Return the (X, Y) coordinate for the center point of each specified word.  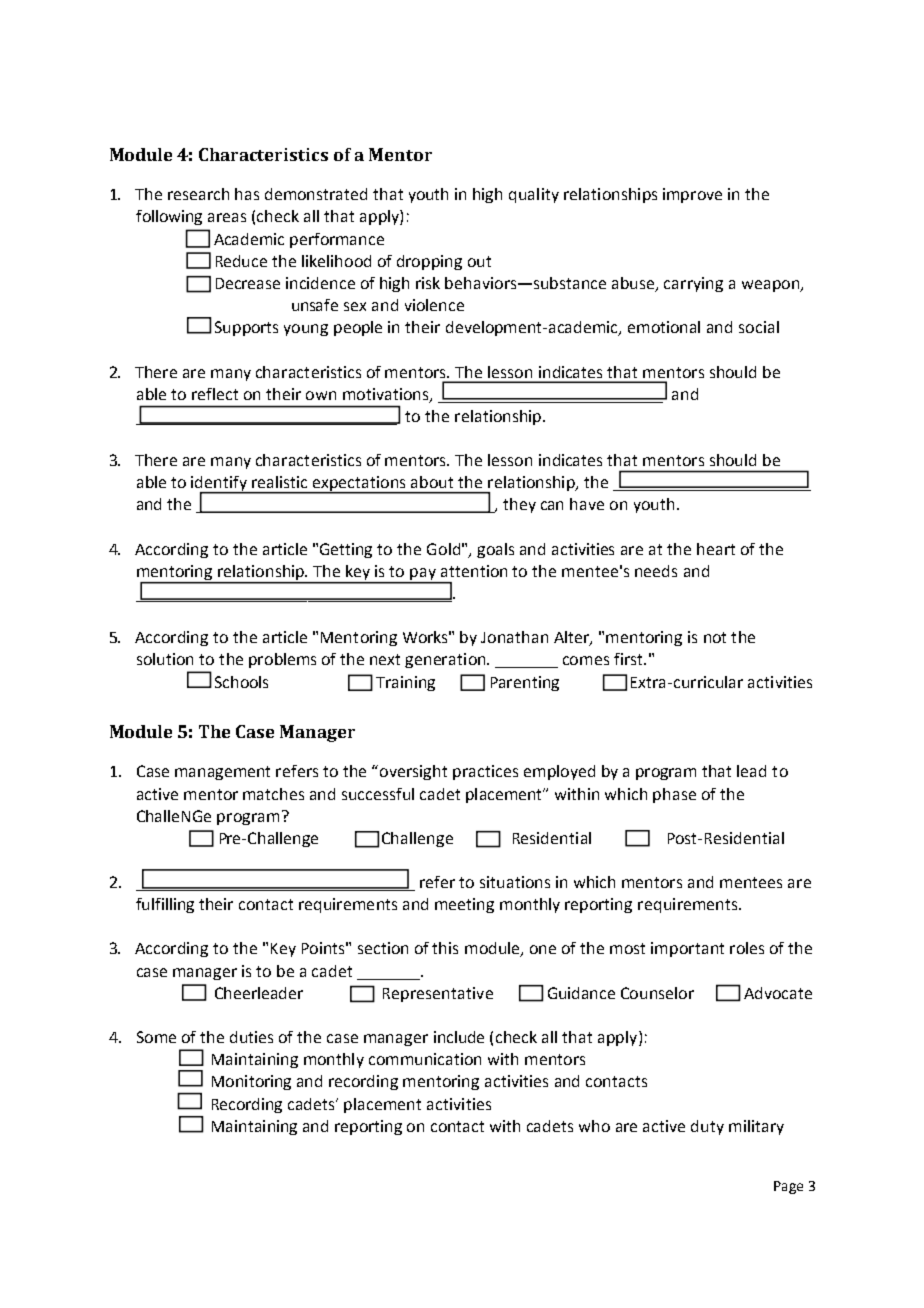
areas (227, 217)
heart (716, 549)
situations (515, 882)
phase (674, 795)
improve (692, 195)
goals (495, 550)
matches (273, 794)
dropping (429, 262)
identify (220, 485)
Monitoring (251, 1082)
